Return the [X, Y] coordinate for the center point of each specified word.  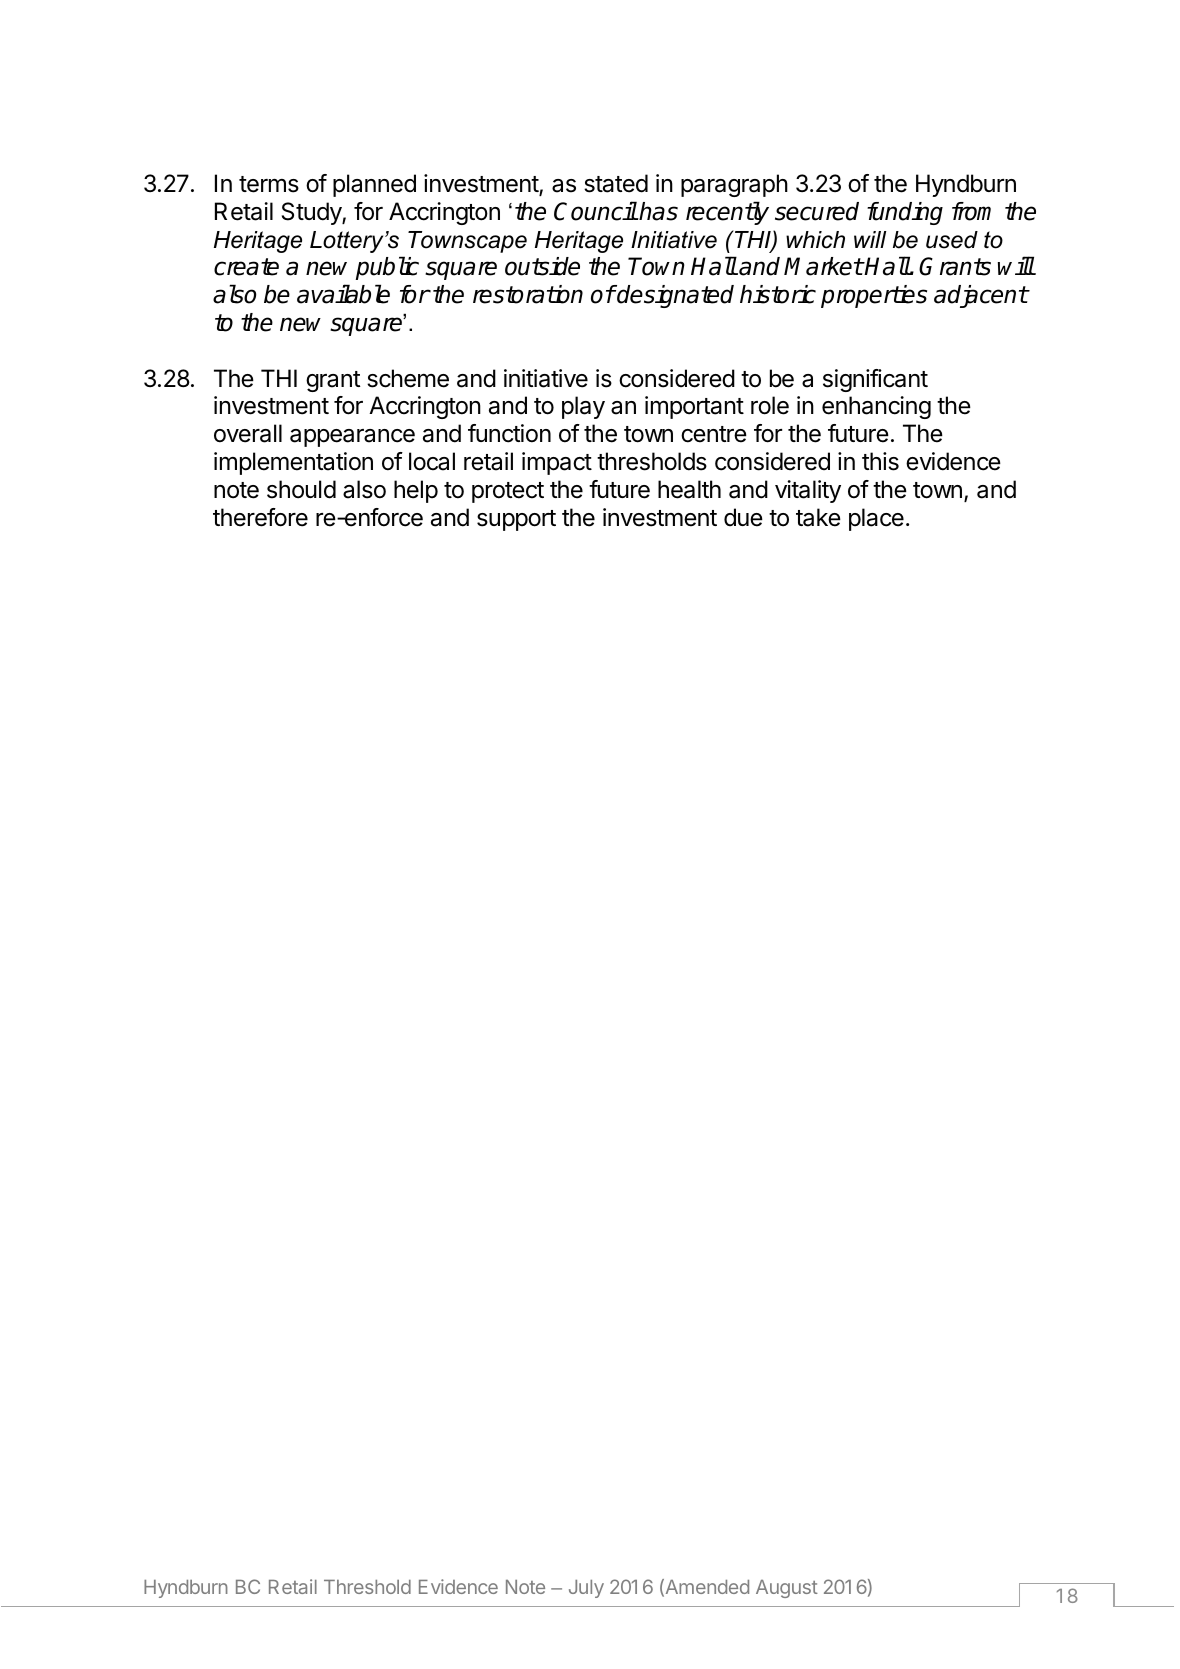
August [787, 1589]
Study [312, 213]
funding [905, 213]
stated [616, 183]
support [516, 520]
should [301, 489]
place [876, 519]
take [818, 517]
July [586, 1589]
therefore [260, 517]
